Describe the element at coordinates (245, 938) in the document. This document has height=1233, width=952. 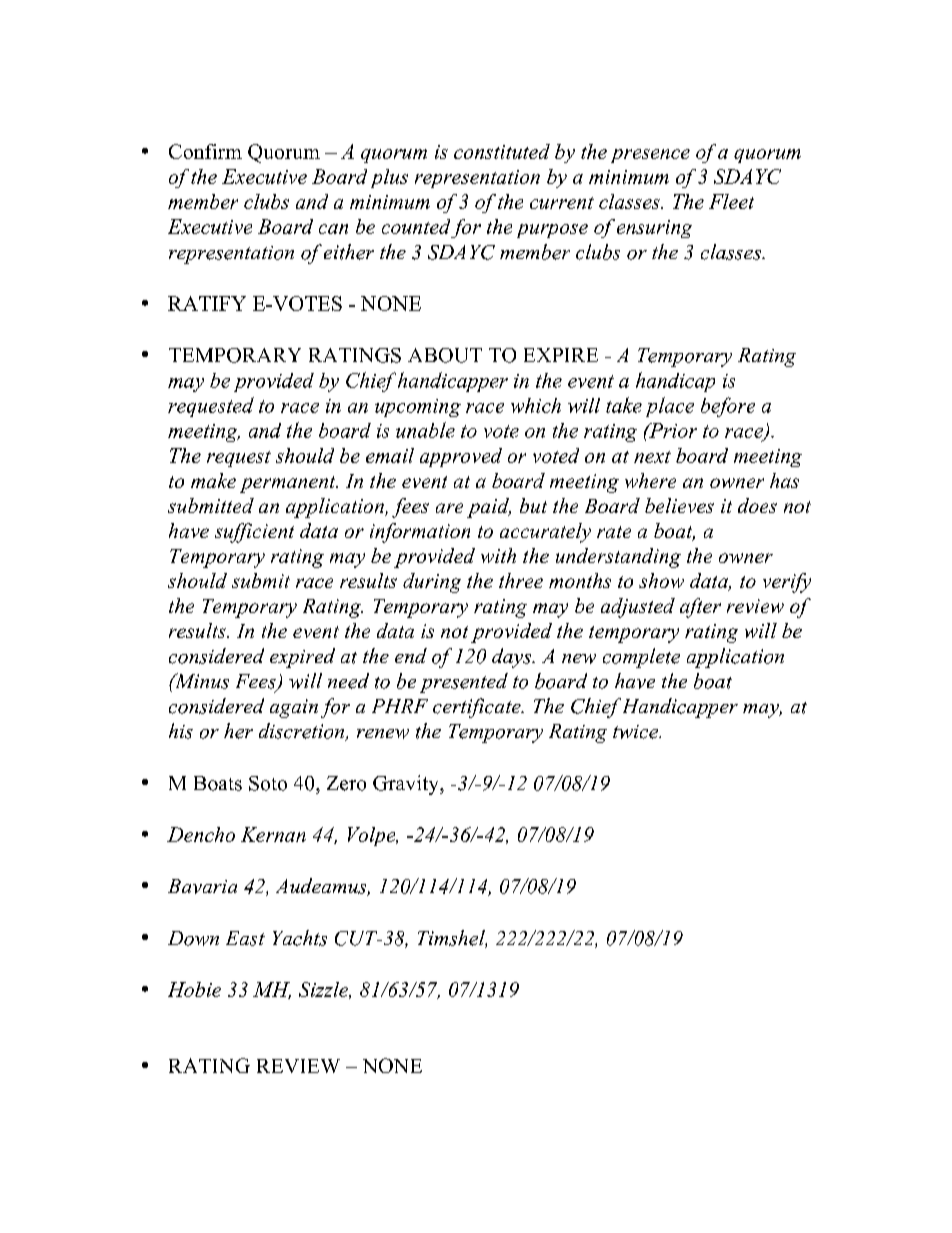
I see `East` at that location.
